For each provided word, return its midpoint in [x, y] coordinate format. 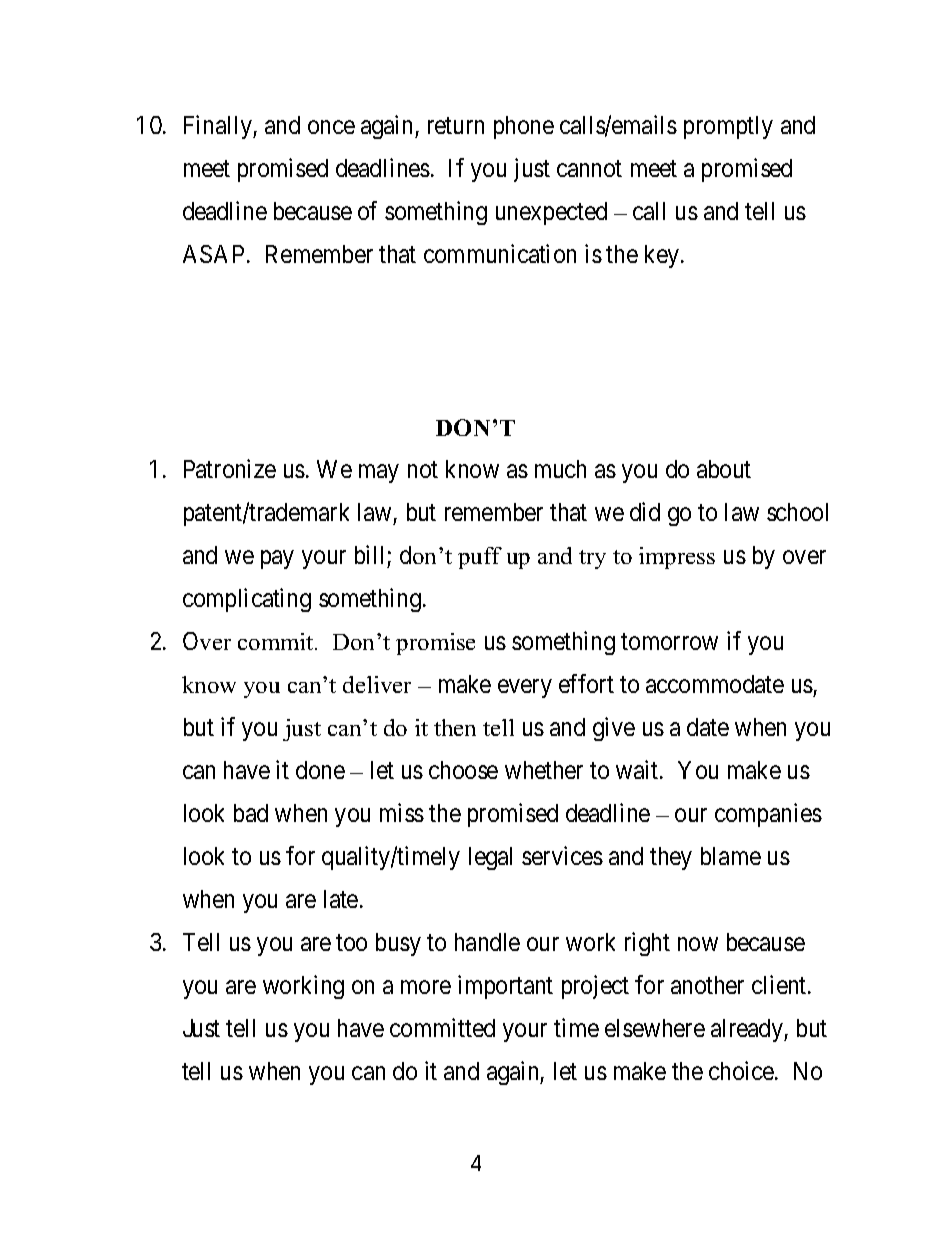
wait [638, 769]
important [505, 987]
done [320, 770]
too [351, 942]
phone [524, 127]
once [331, 127]
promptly [728, 127]
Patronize [230, 468]
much [560, 469]
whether [544, 770]
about [724, 469]
